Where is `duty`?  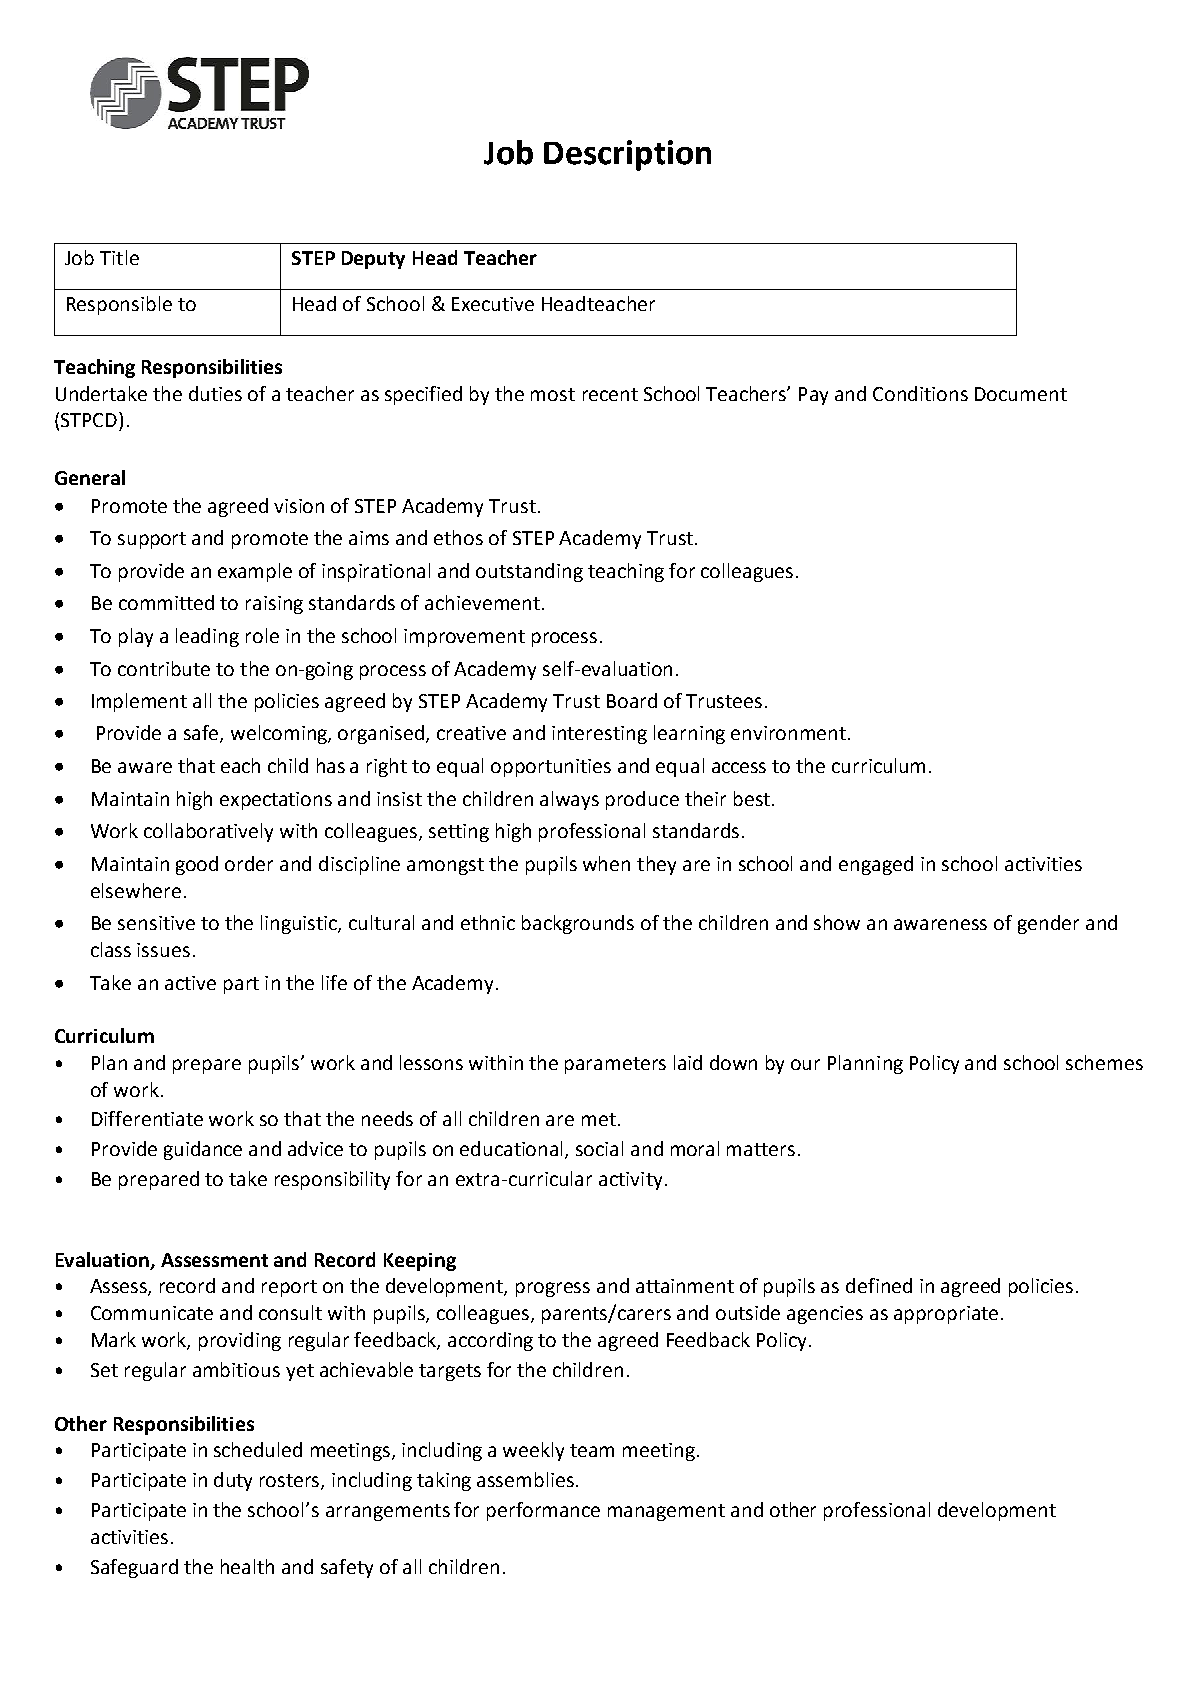 duty is located at coordinates (233, 1481).
